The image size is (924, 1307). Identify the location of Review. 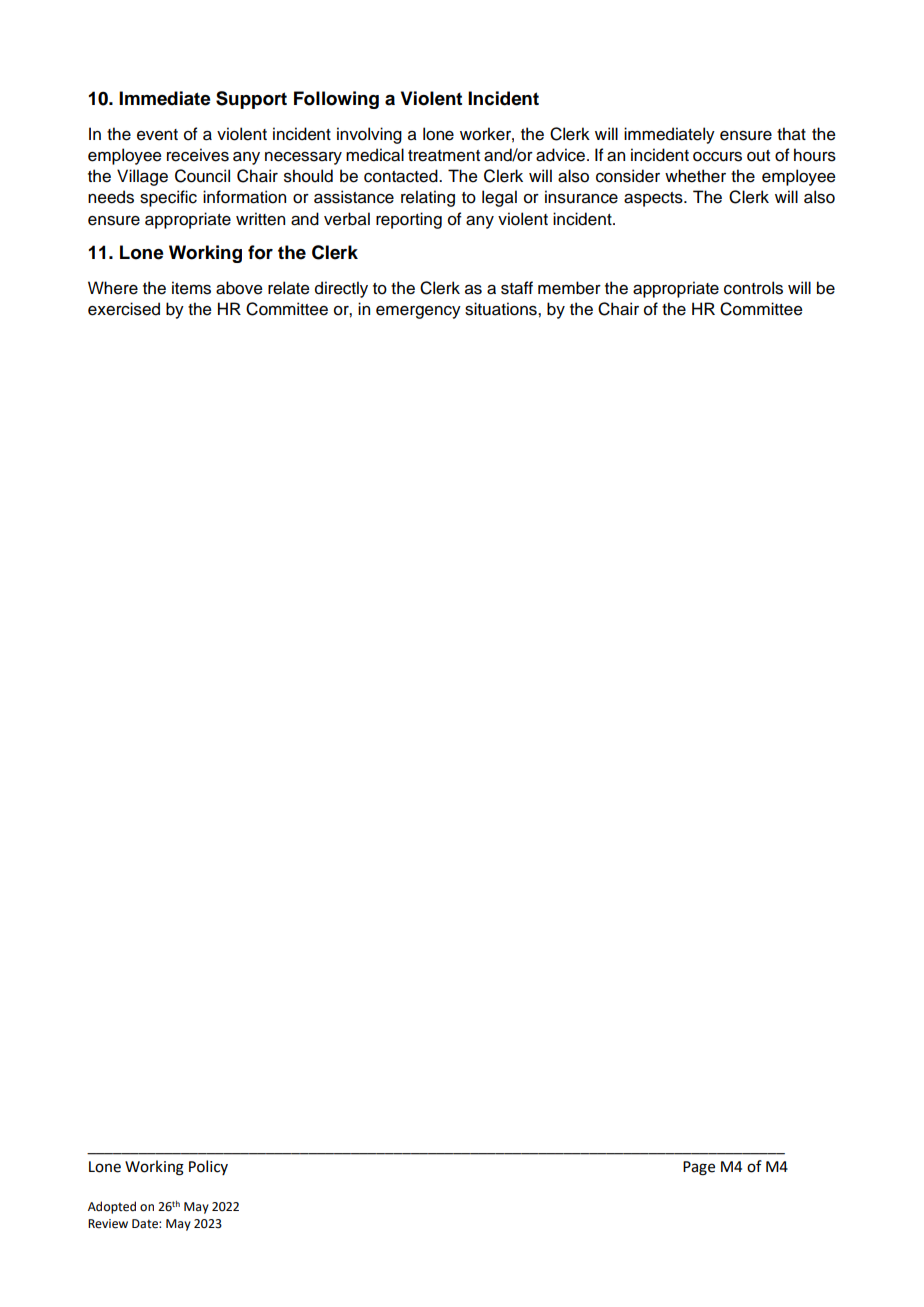
(108, 1224).
